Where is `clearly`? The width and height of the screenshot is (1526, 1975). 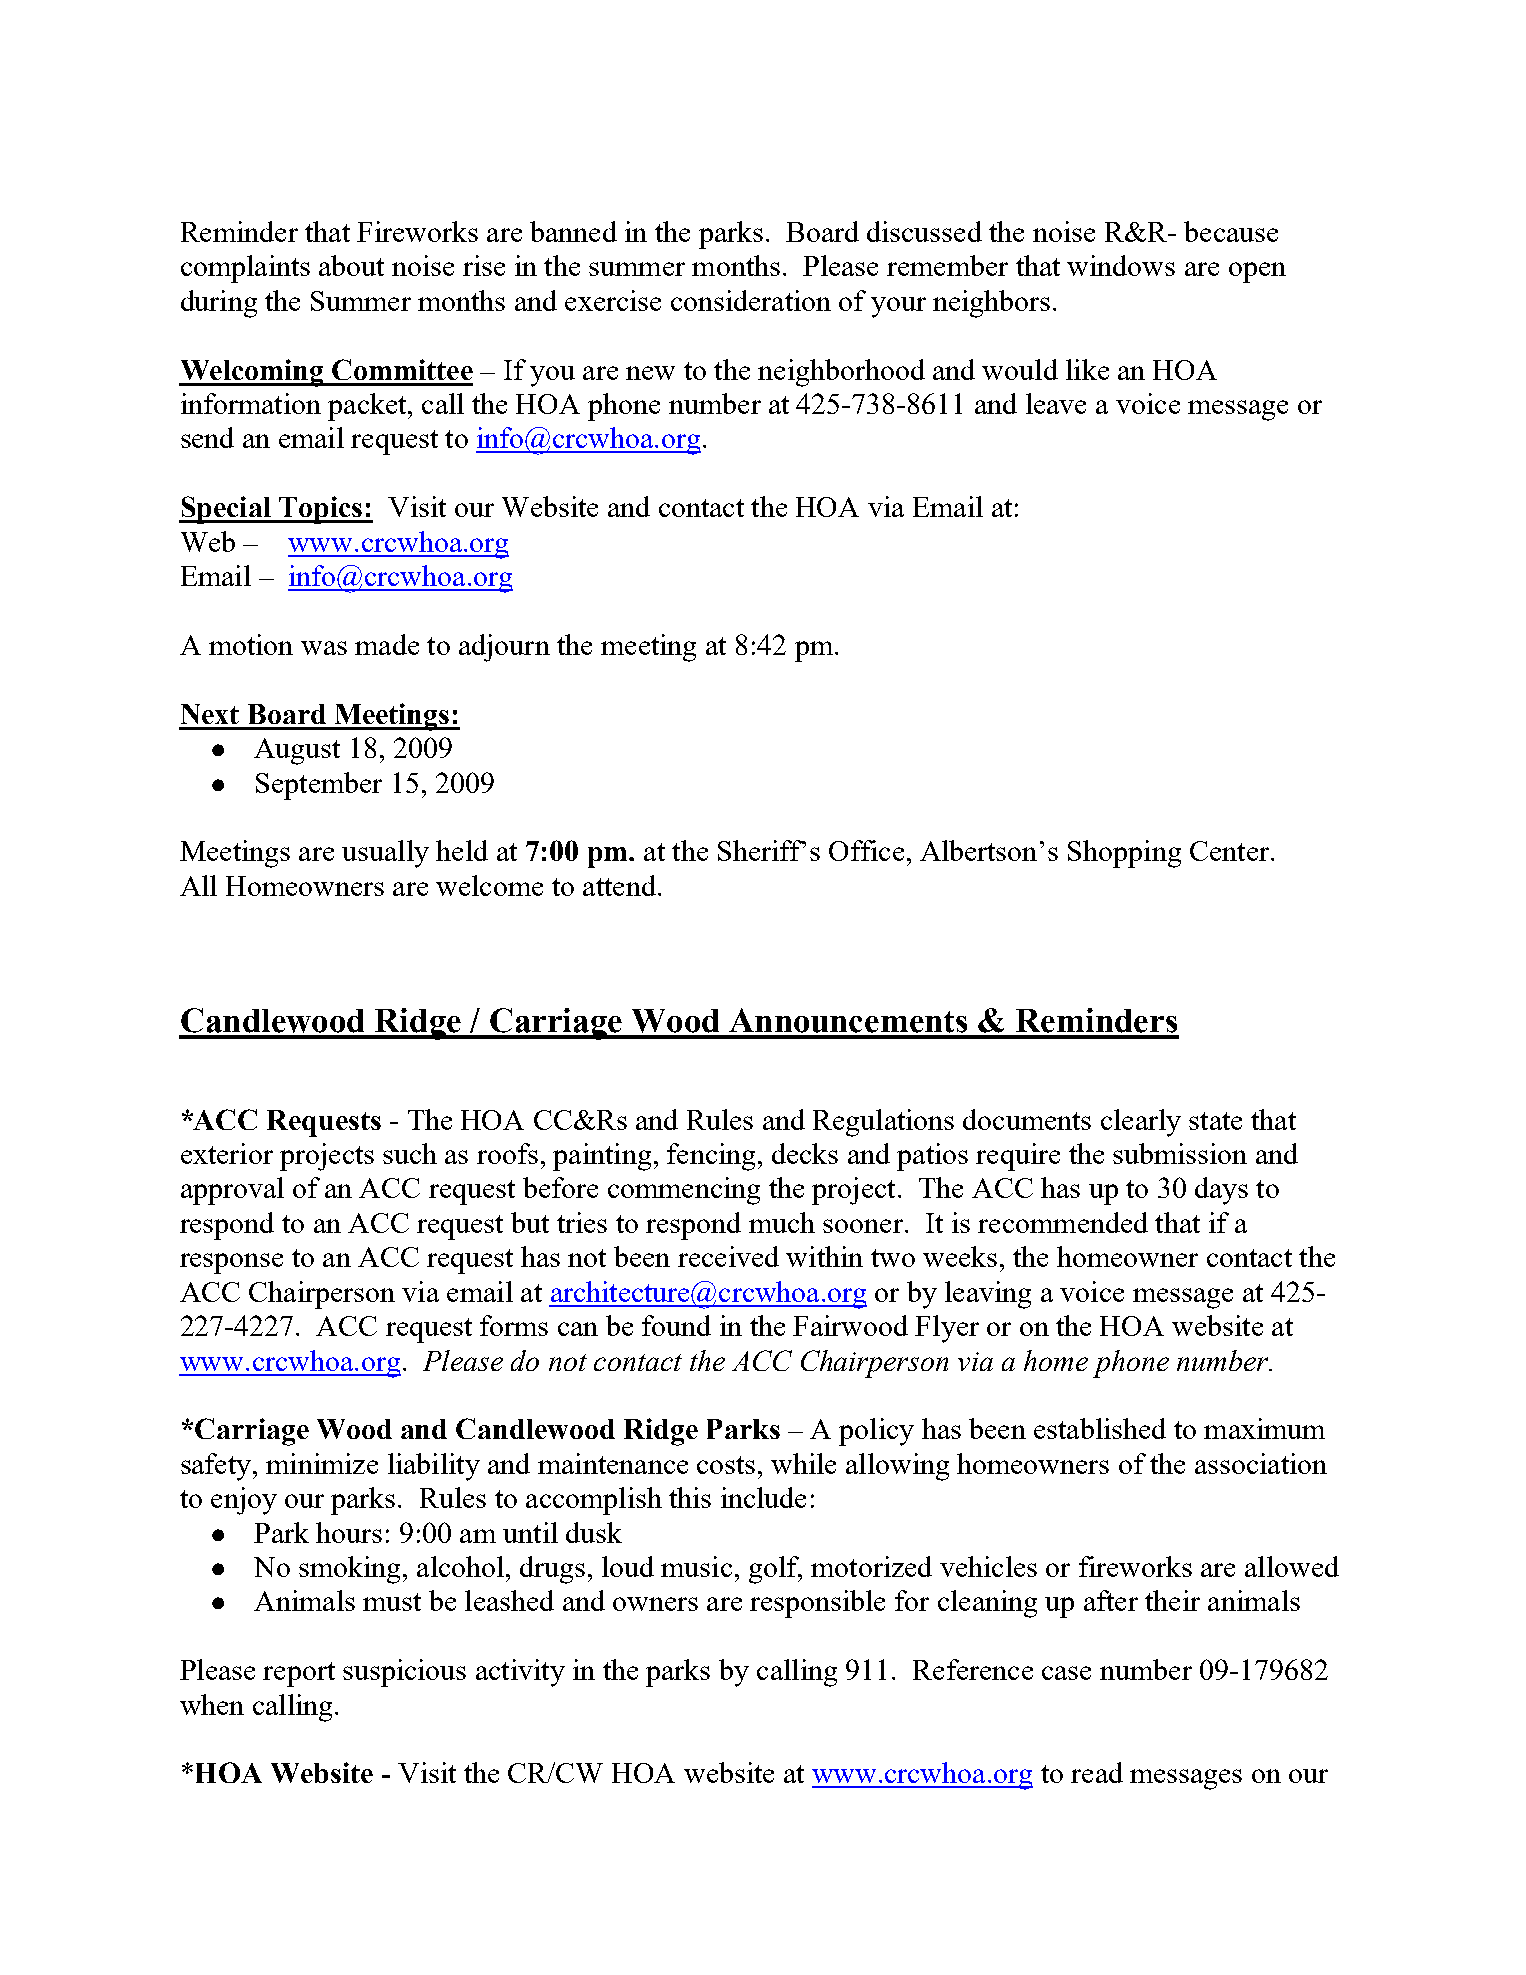
clearly is located at coordinates (1141, 1123).
